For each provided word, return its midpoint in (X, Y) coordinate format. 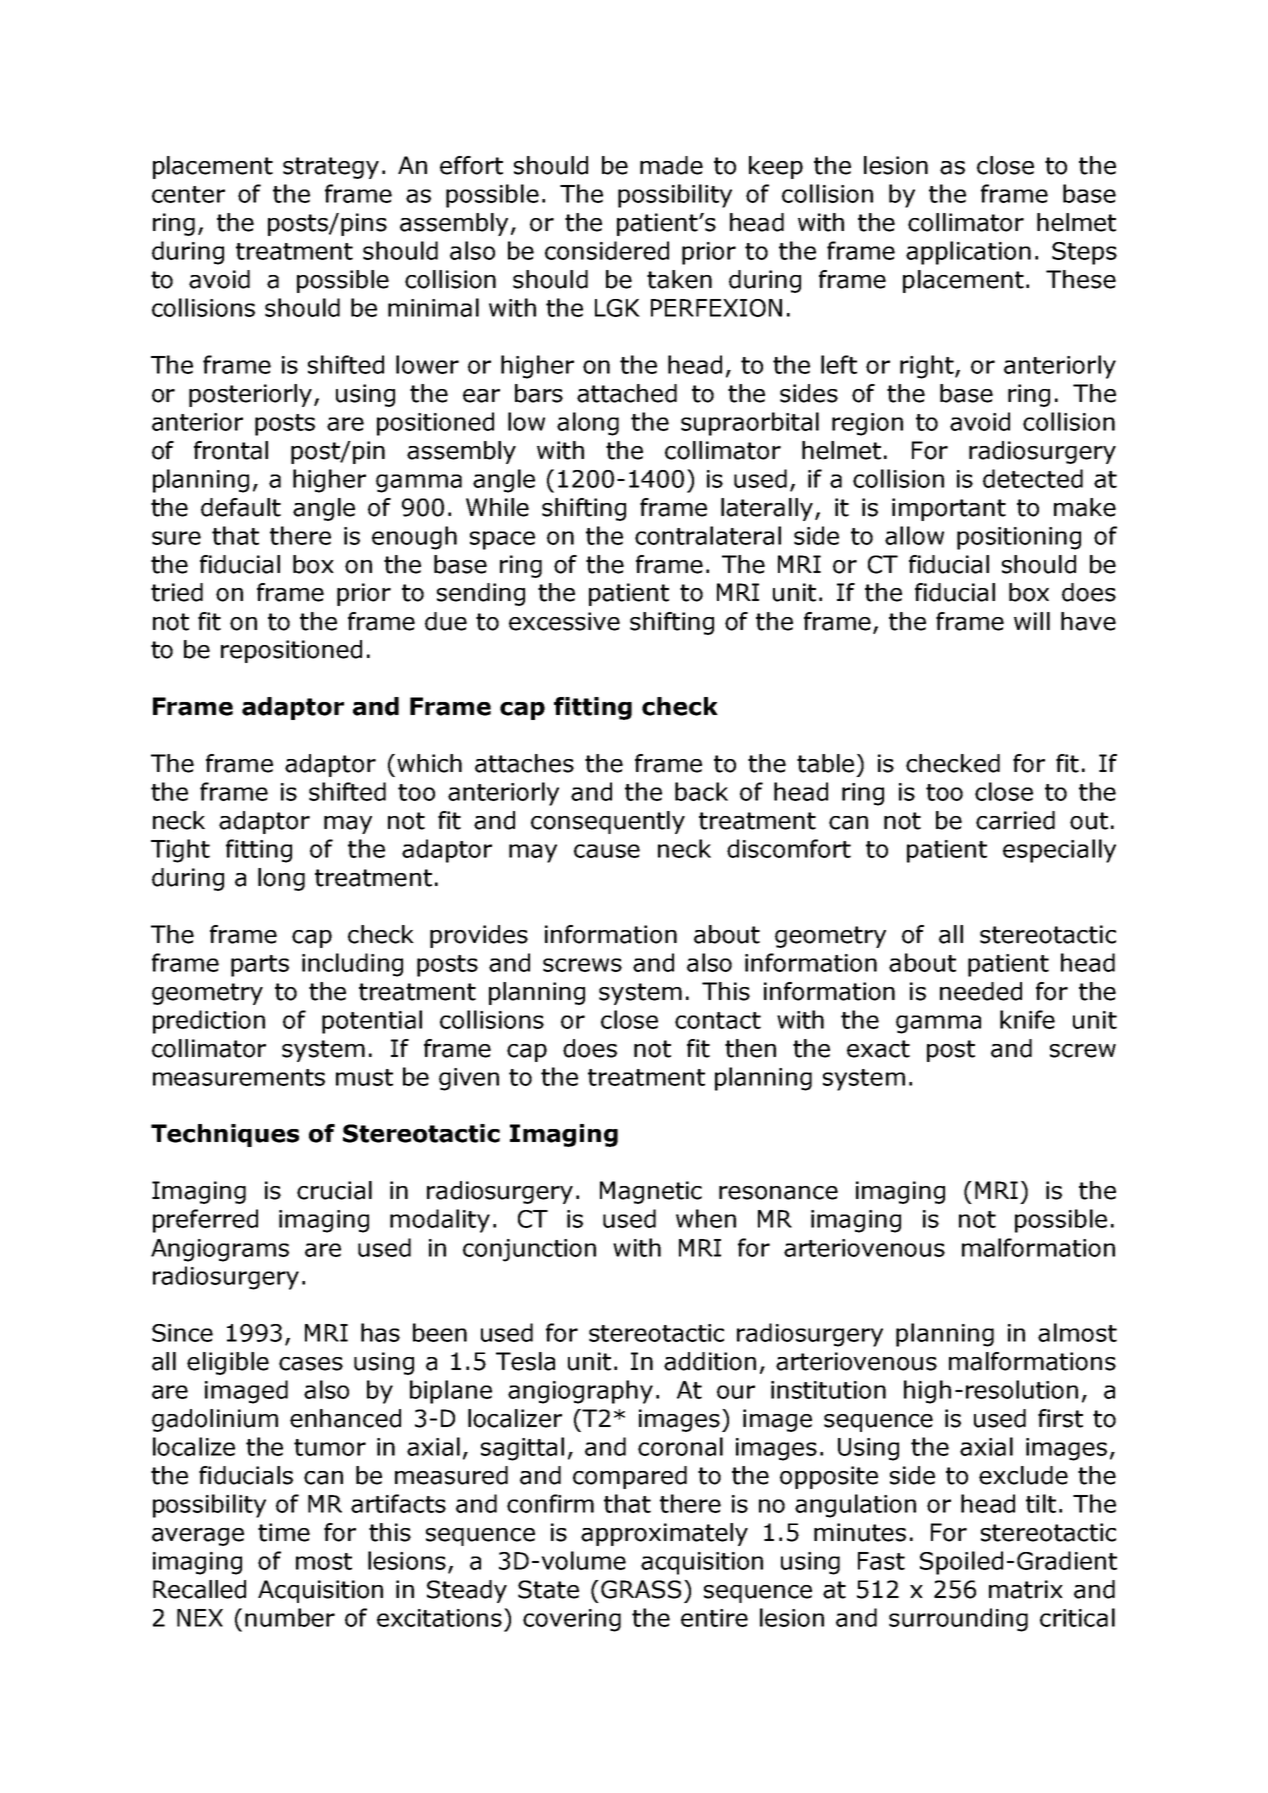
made (671, 165)
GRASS (641, 1589)
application (968, 253)
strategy (331, 168)
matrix (1026, 1589)
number (290, 1617)
